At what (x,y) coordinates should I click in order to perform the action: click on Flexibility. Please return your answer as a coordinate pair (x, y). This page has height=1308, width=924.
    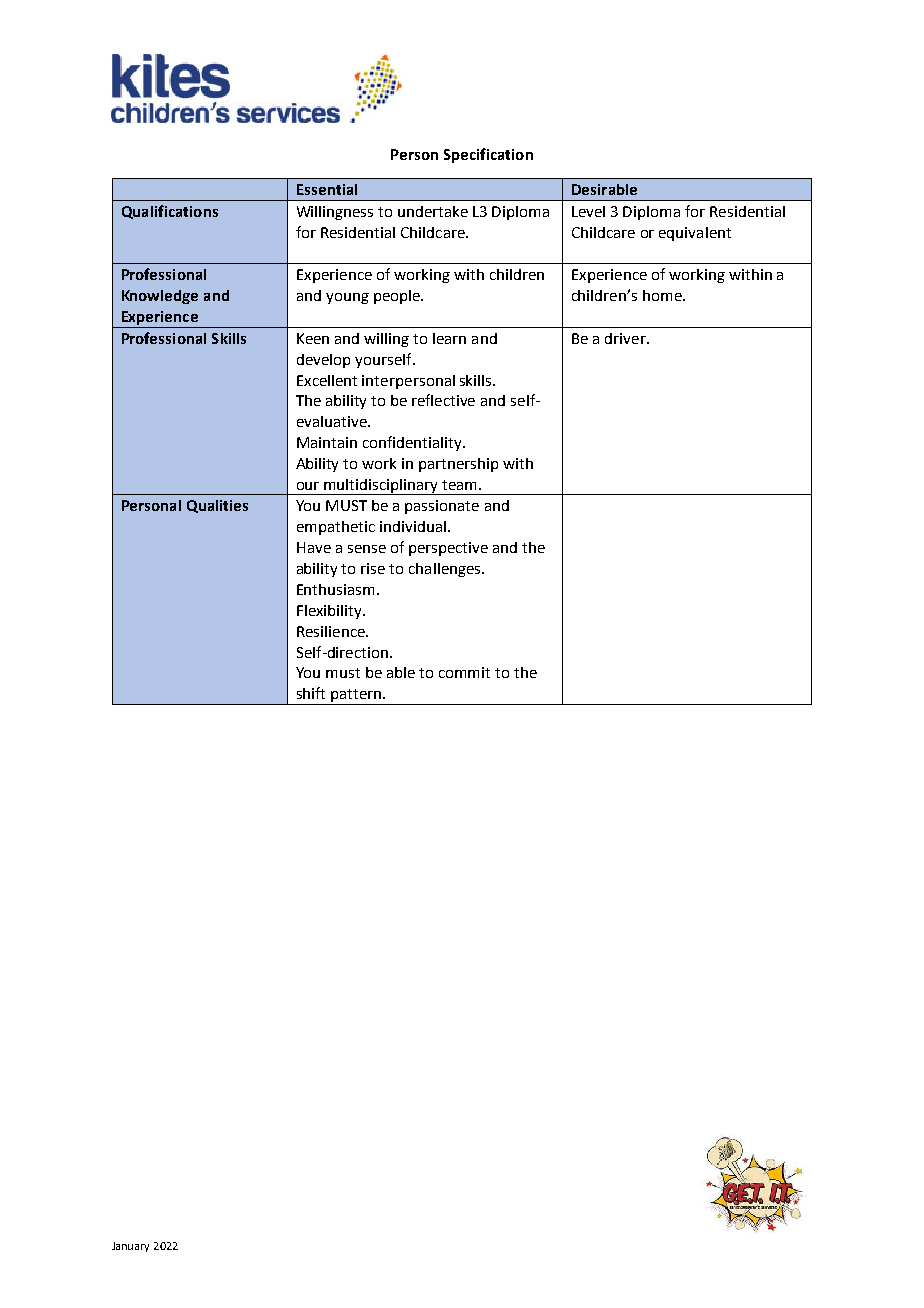
    Looking at the image, I should click on (330, 612).
